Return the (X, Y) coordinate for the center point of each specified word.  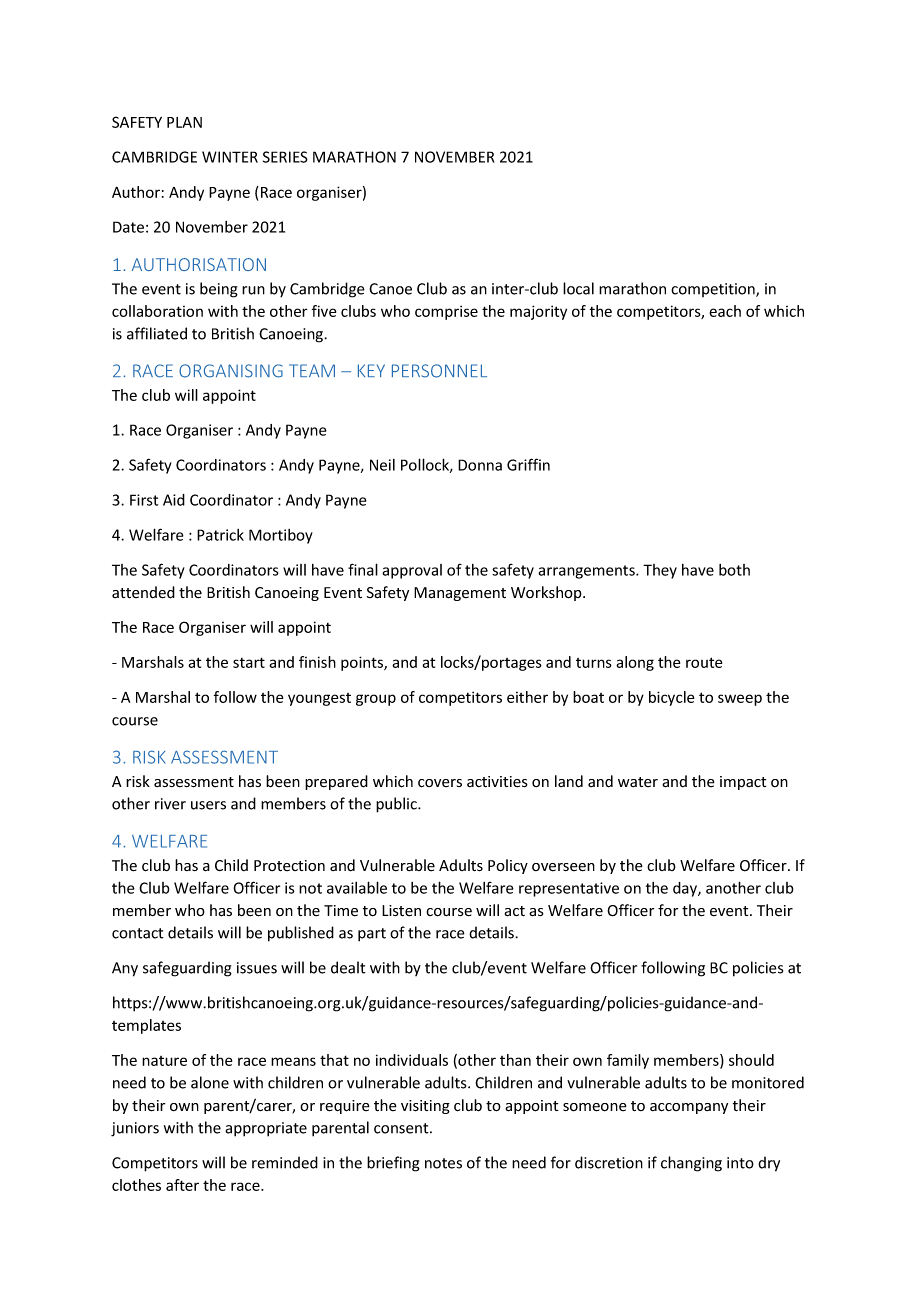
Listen (401, 911)
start (249, 662)
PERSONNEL (439, 371)
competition (714, 290)
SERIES (285, 157)
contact (138, 933)
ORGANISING (231, 371)
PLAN (184, 122)
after (182, 1185)
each (725, 311)
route (704, 662)
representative (569, 889)
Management (460, 594)
